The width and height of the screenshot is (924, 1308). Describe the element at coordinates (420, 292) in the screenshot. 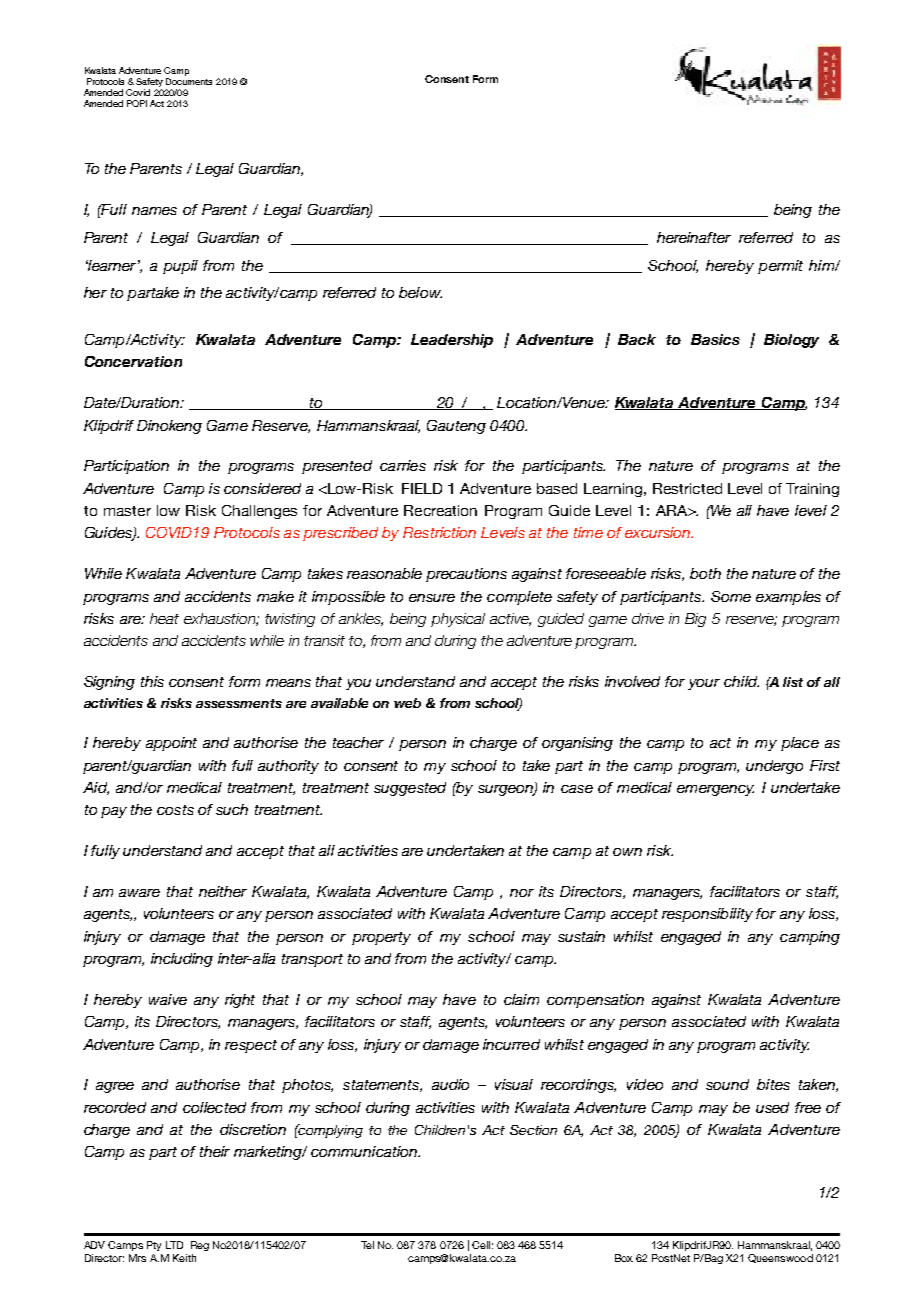

I see `below` at that location.
